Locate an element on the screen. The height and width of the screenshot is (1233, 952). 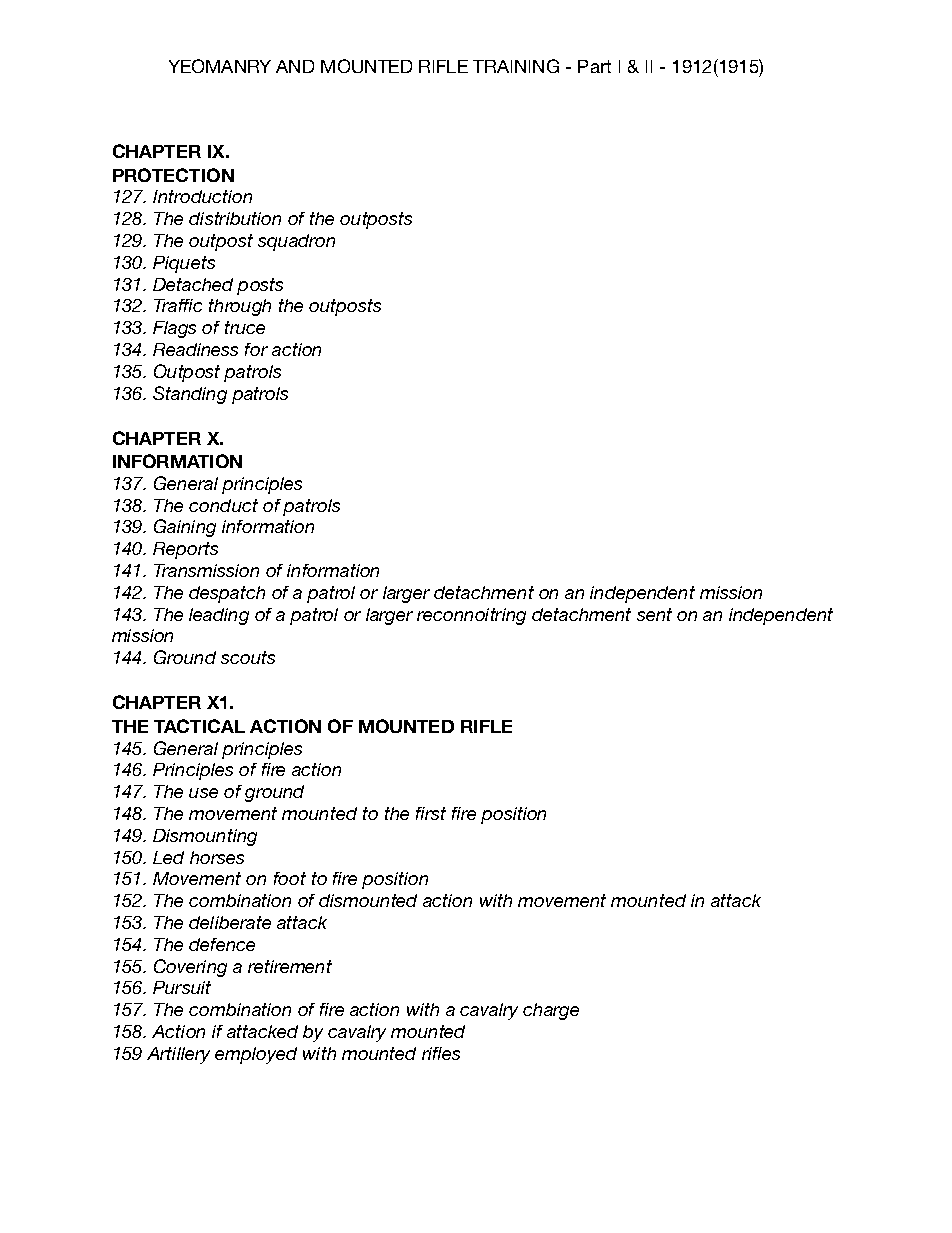
leading is located at coordinates (219, 616).
